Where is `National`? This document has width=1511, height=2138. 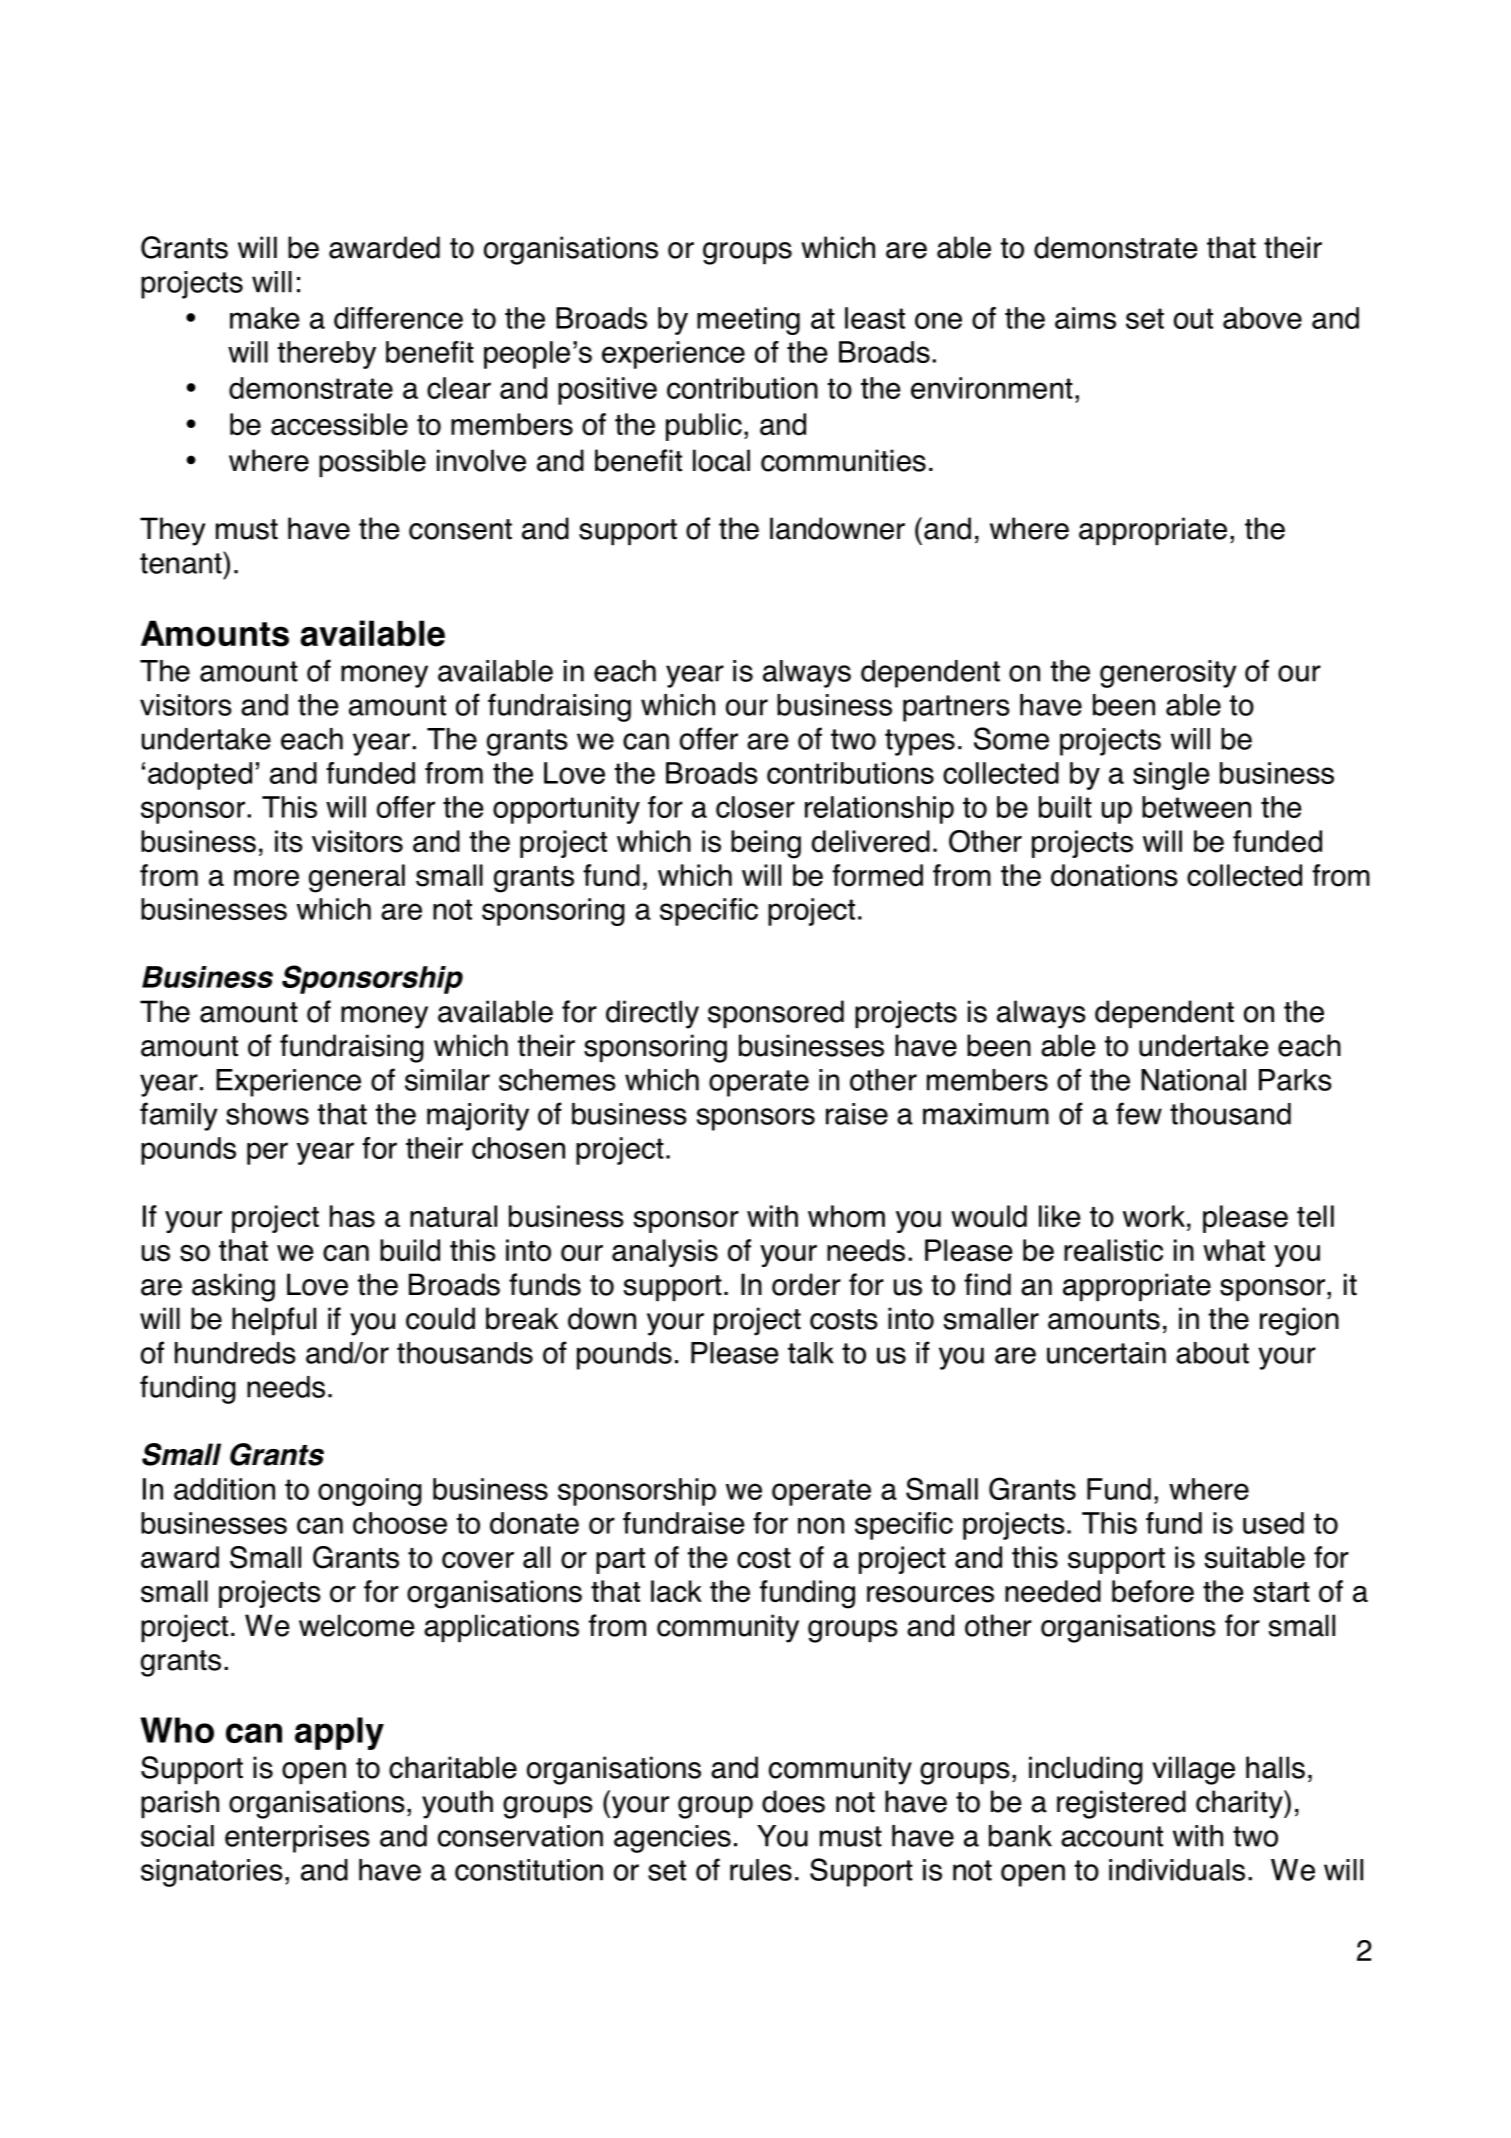 National is located at coordinates (1193, 1080).
